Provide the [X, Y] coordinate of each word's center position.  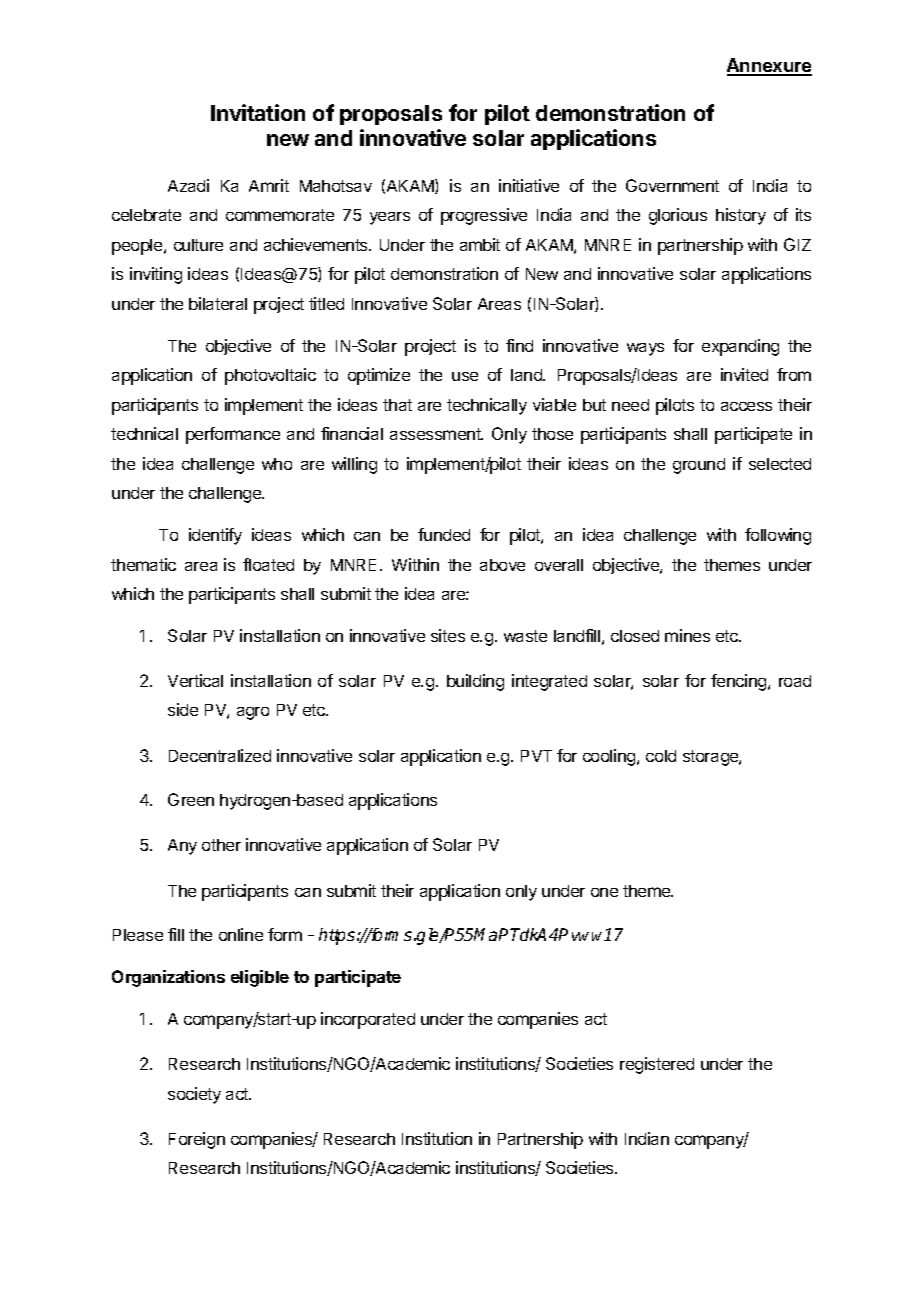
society [194, 1095]
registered [657, 1065]
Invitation [258, 112]
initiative [529, 185]
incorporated [368, 1020]
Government [672, 185]
